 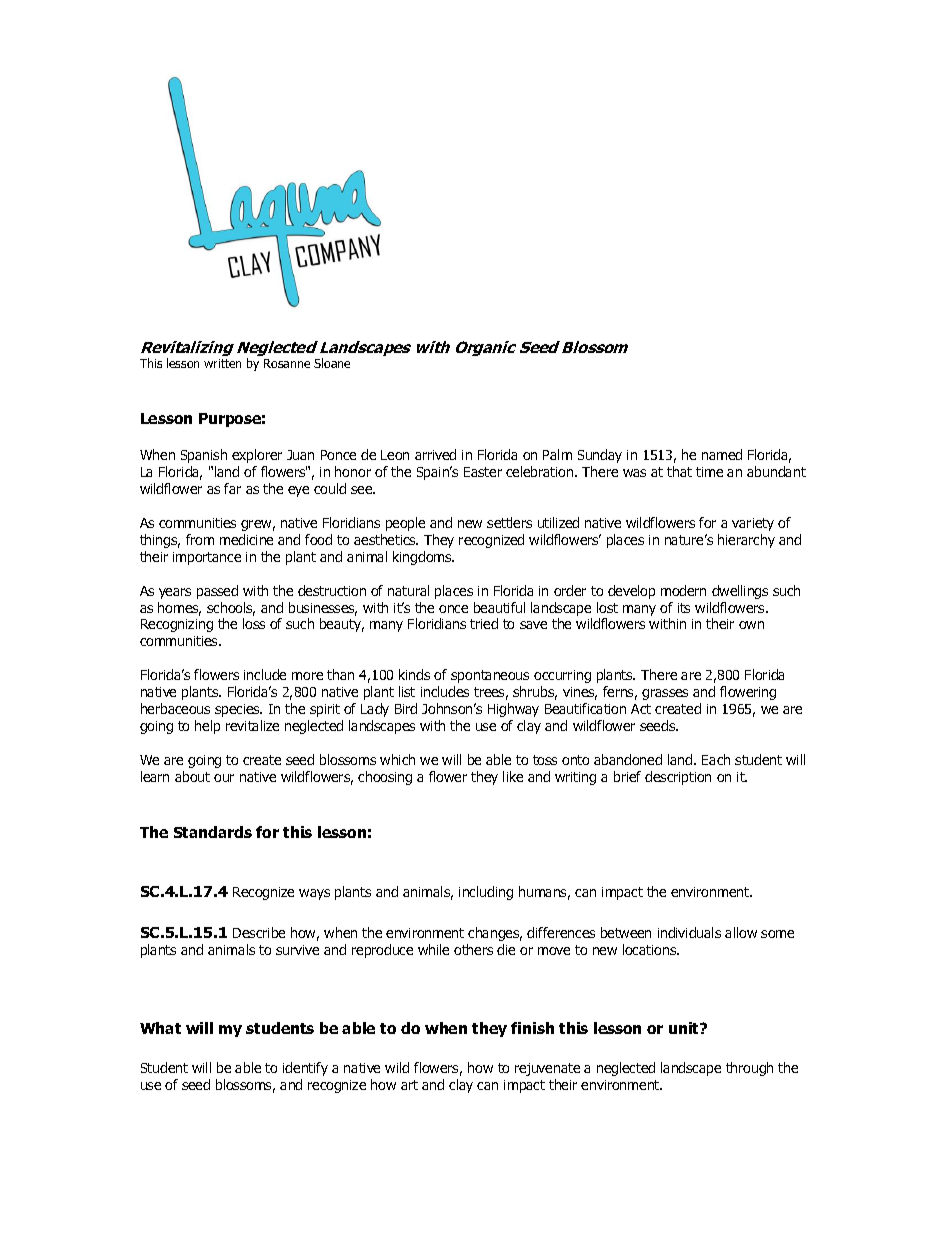 What do you see at coordinates (305, 1069) in the document?
I see `identify` at bounding box center [305, 1069].
